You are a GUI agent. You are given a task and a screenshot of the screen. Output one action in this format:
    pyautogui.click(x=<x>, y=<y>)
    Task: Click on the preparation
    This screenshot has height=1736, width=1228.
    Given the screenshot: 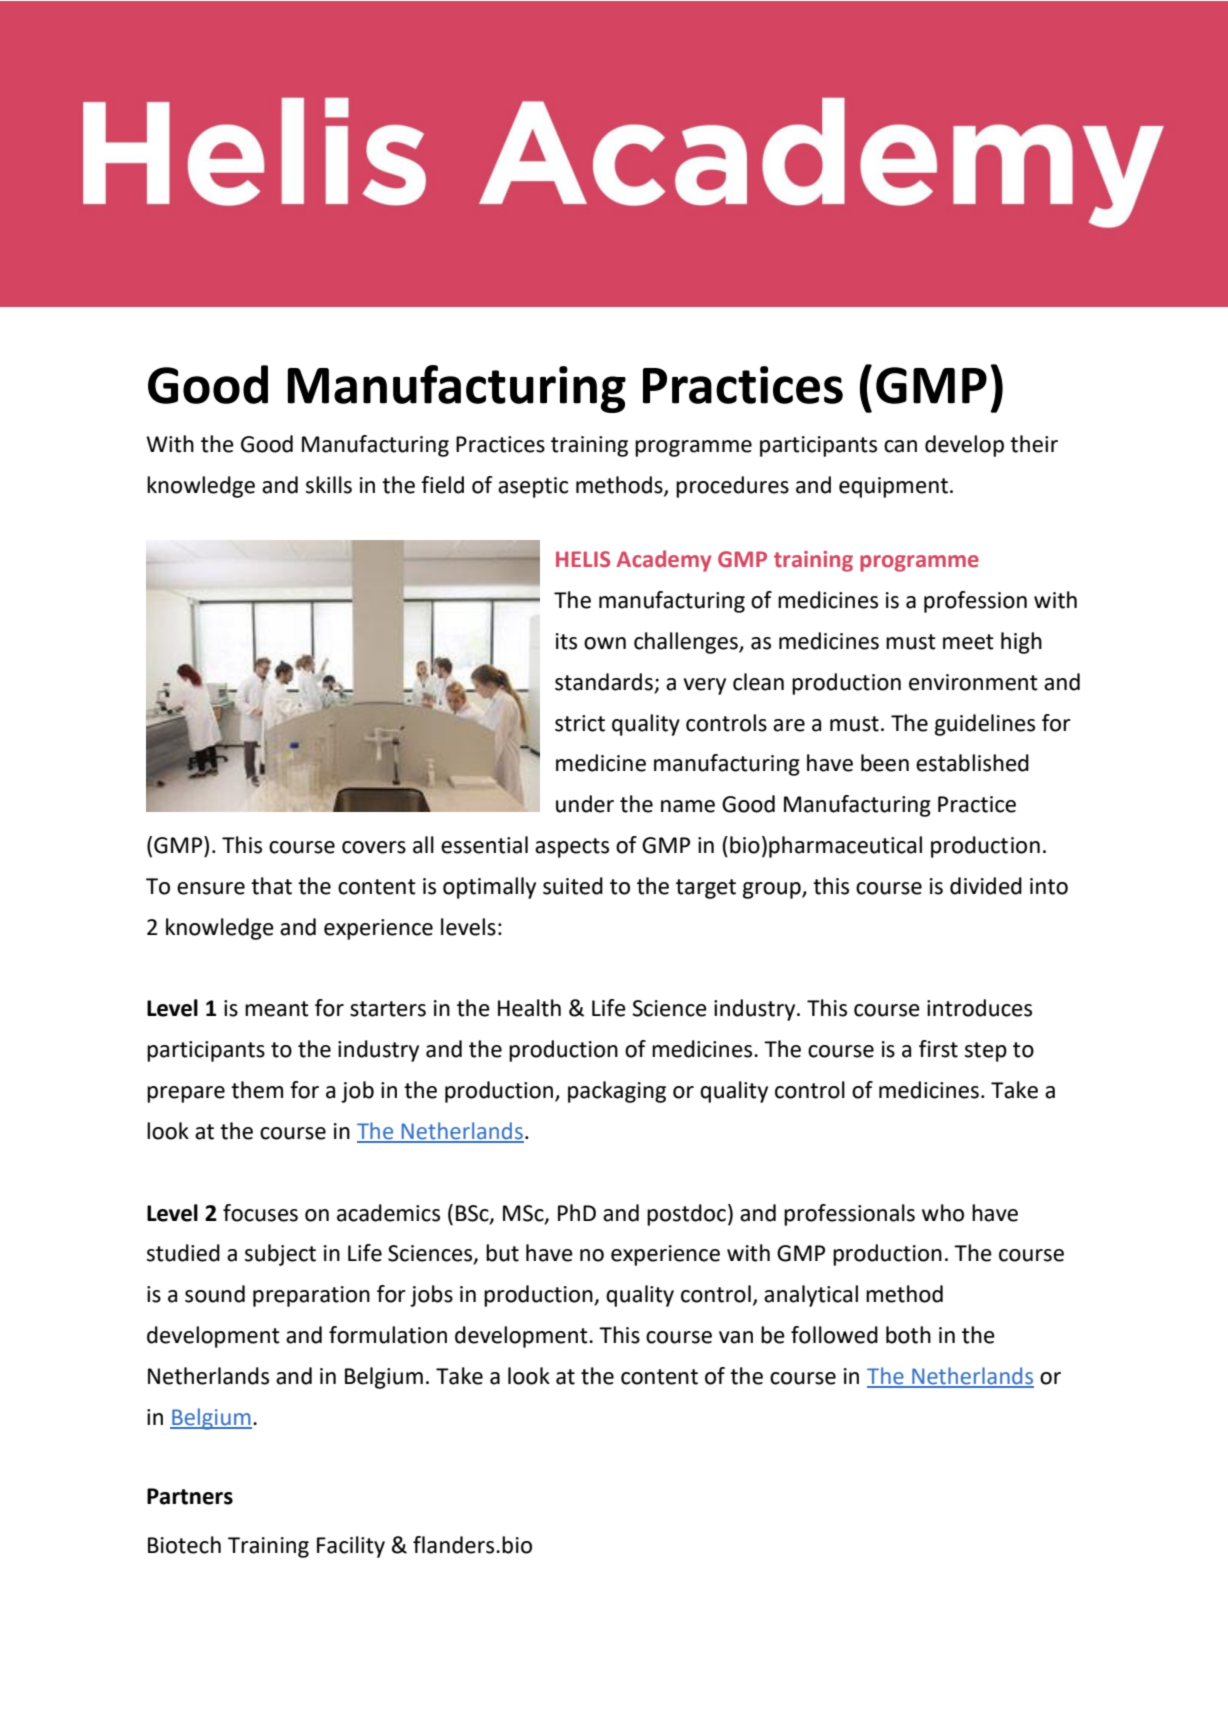 What is the action you would take?
    pyautogui.click(x=311, y=1296)
